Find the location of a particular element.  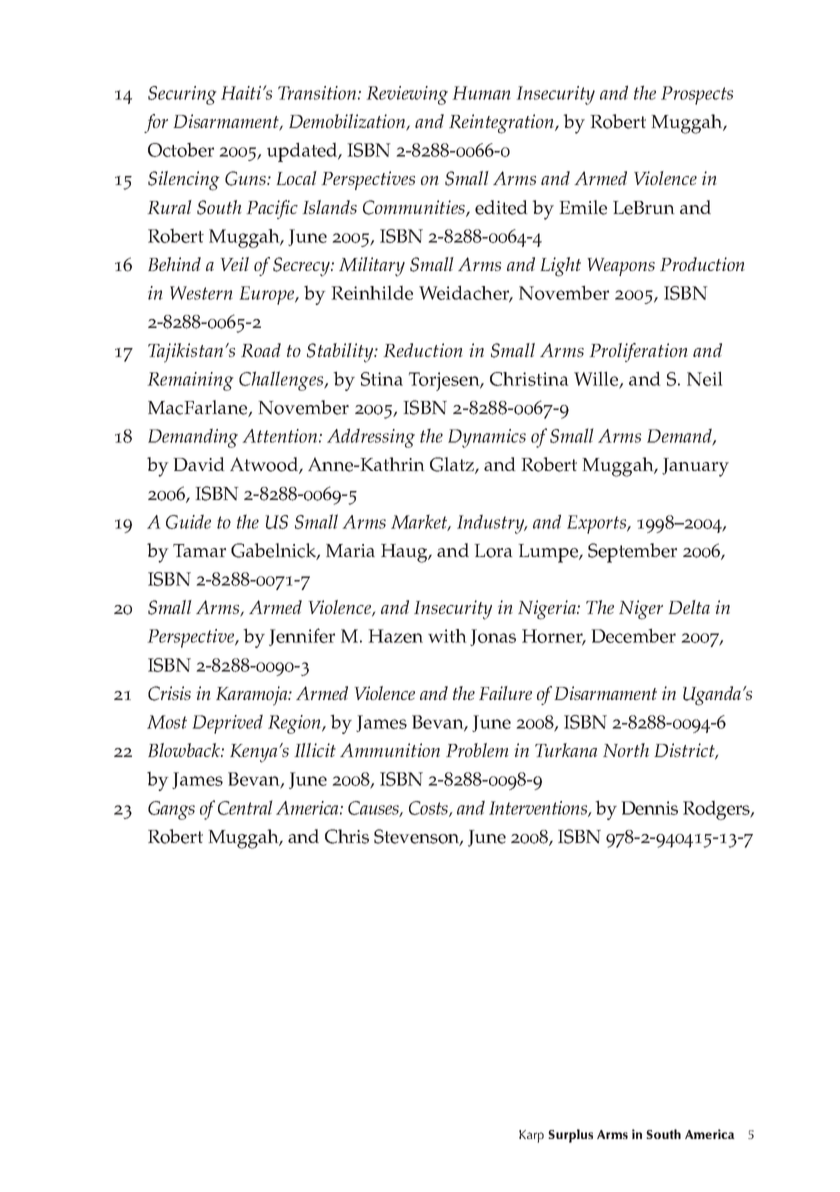

Reviewing is located at coordinates (407, 95).
